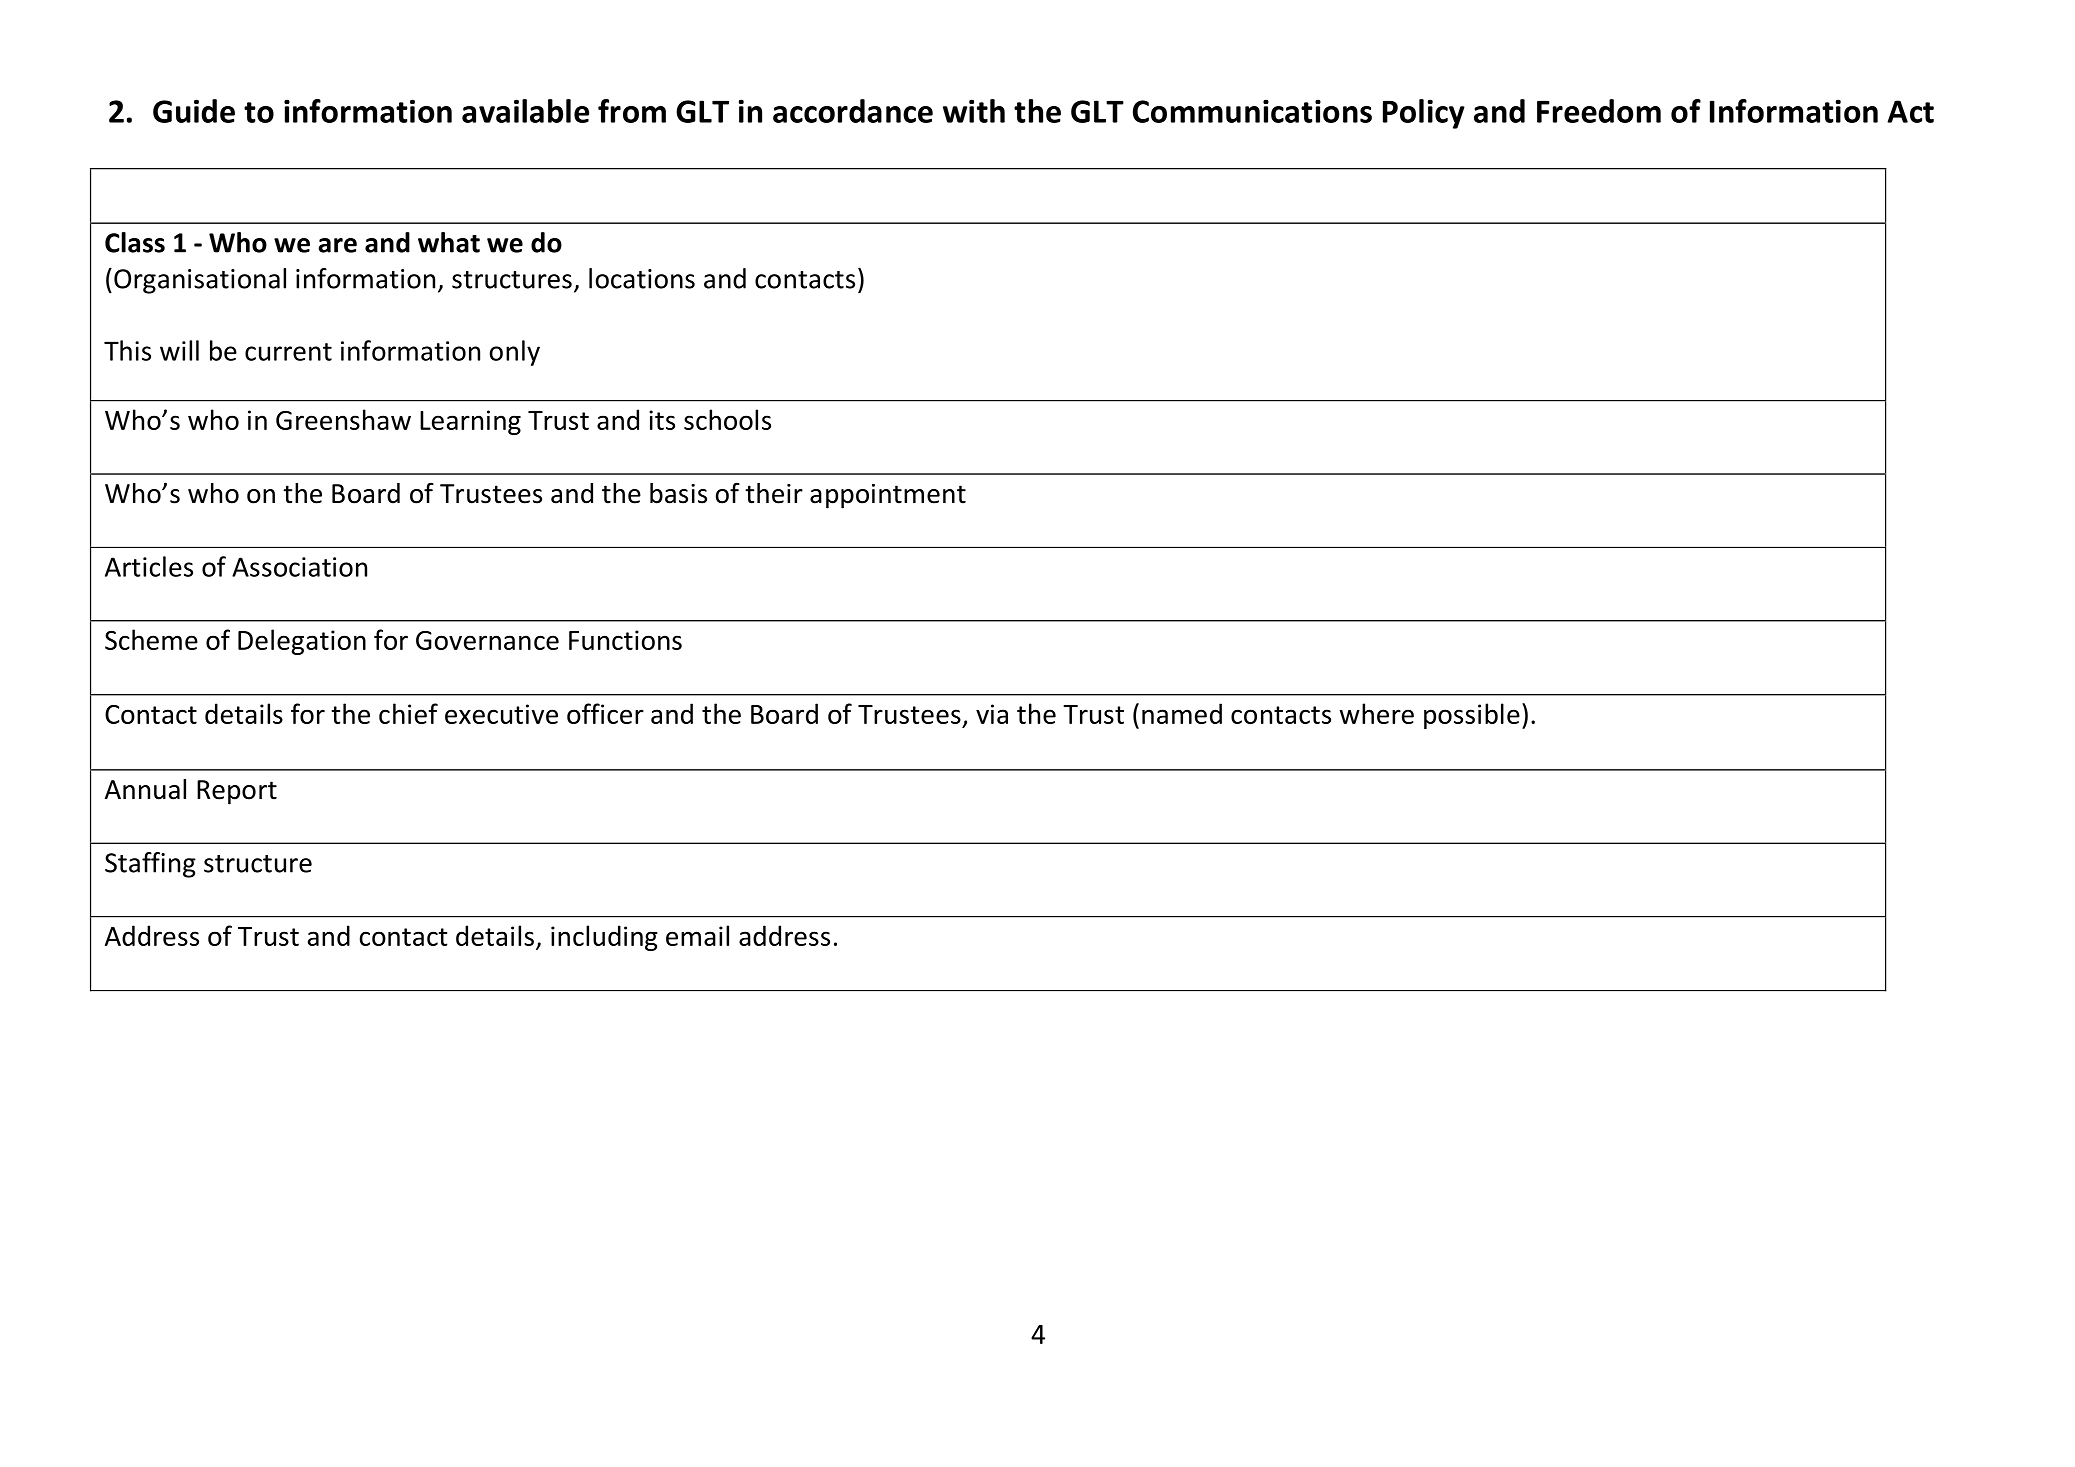 This image has height=1467, width=2075. Describe the element at coordinates (1424, 114) in the image. I see `Policy` at that location.
